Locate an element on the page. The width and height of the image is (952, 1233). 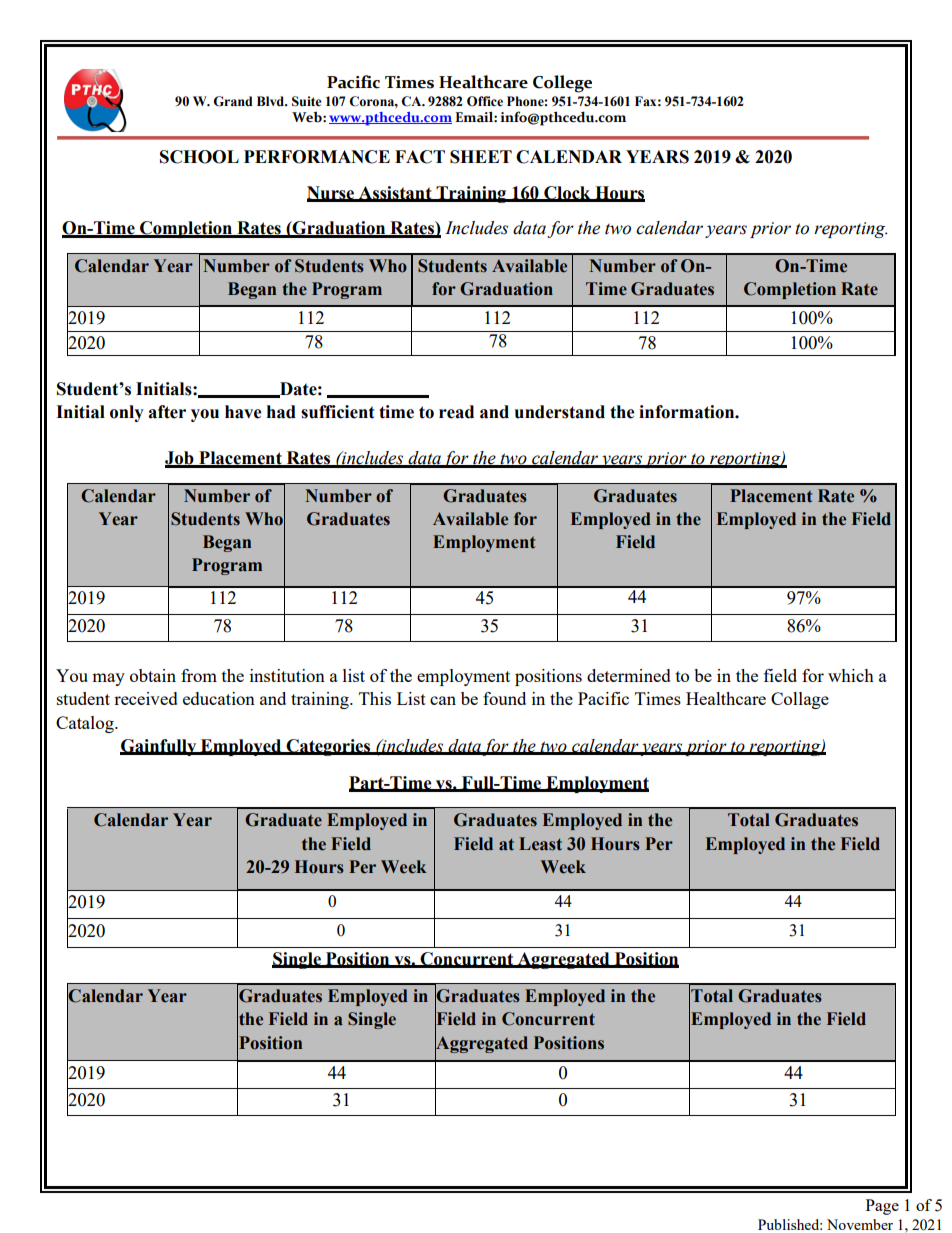
from is located at coordinates (199, 675).
